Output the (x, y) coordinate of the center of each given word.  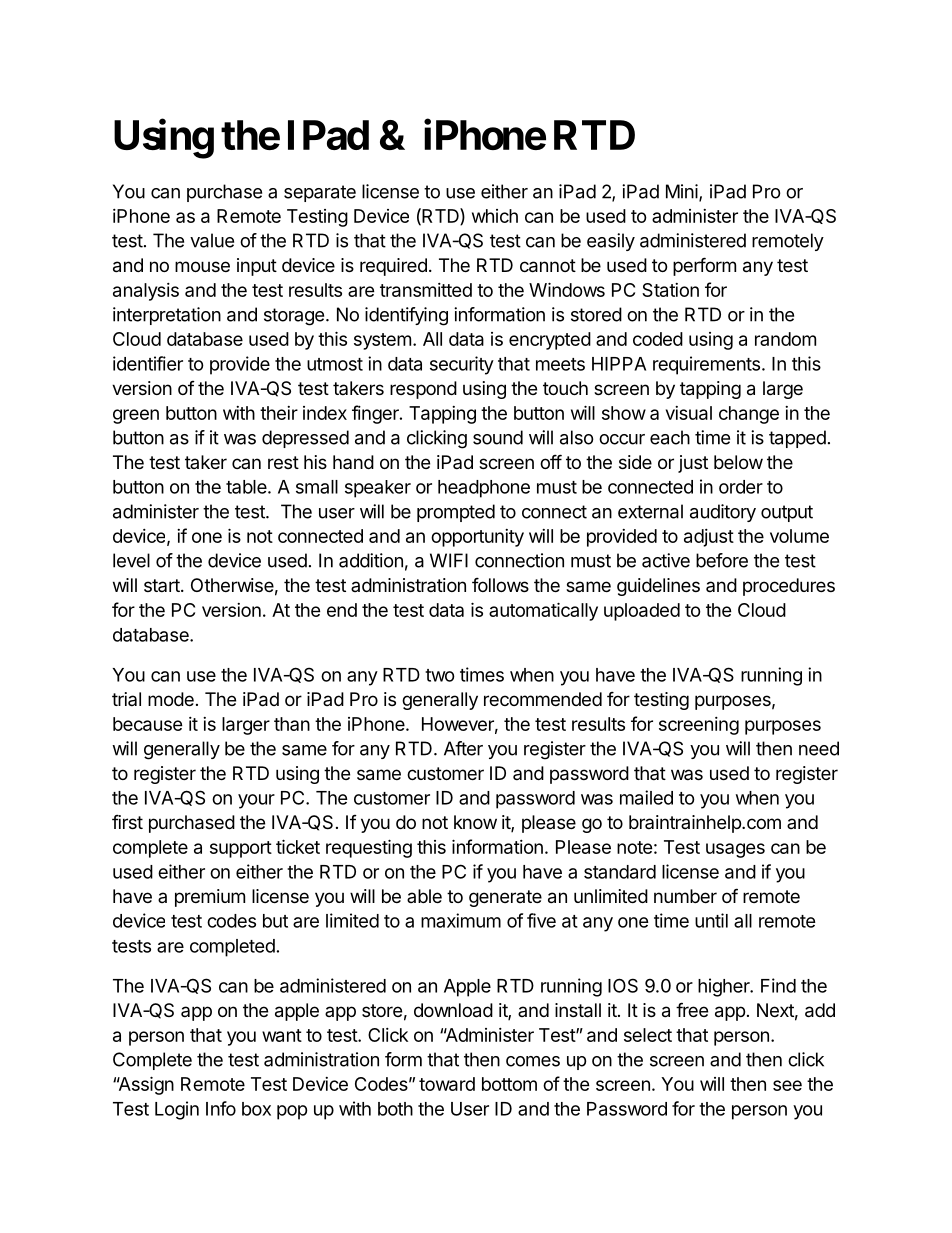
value (212, 240)
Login (177, 1110)
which (495, 216)
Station (670, 290)
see (787, 1085)
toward (447, 1084)
